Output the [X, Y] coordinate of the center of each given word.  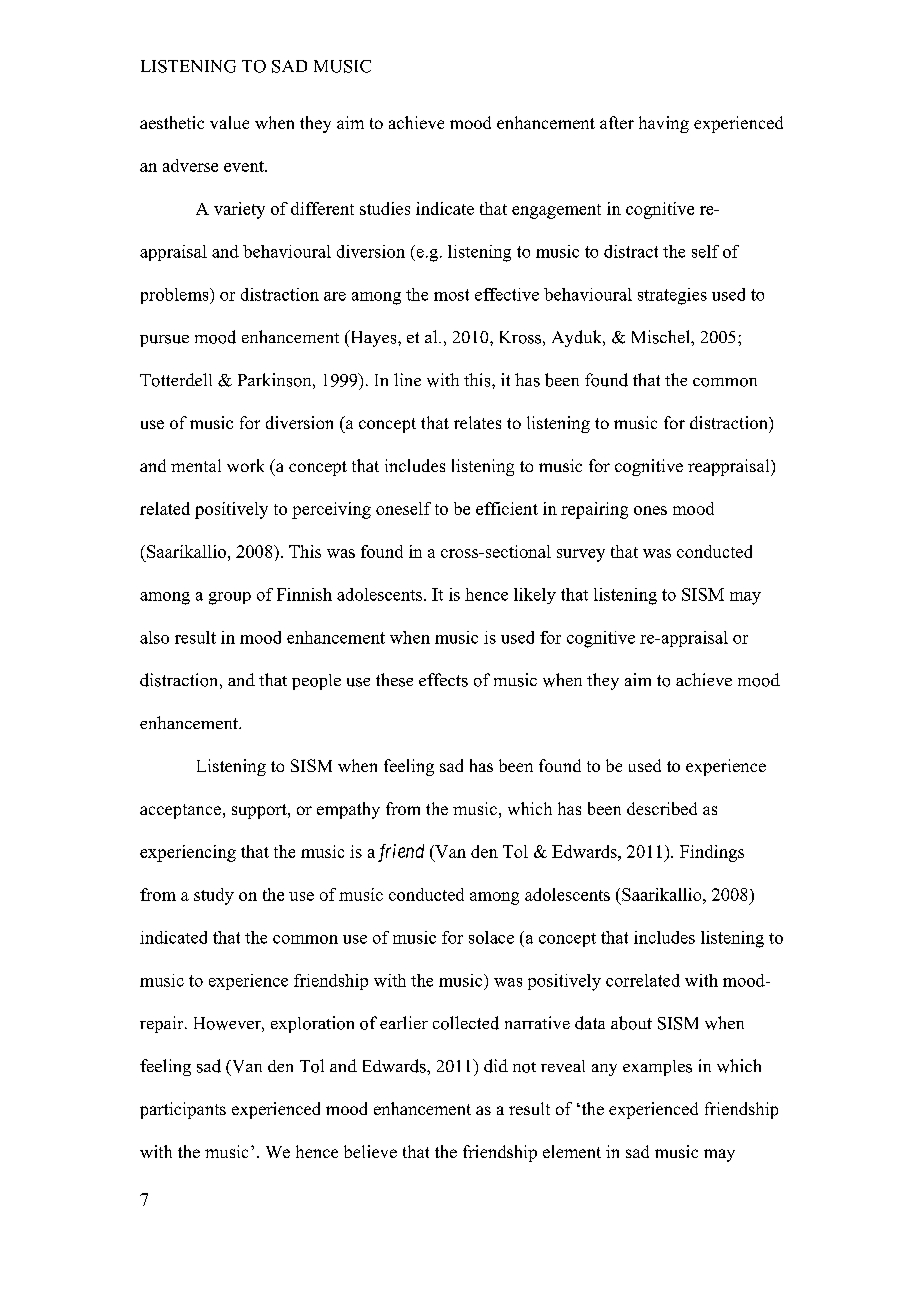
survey [581, 555]
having [664, 124]
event [245, 166]
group [230, 598]
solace [491, 937]
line [407, 379]
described [662, 808]
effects [443, 680]
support [260, 811]
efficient [507, 508]
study [214, 896]
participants [183, 1110]
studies [385, 208]
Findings [712, 853]
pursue [164, 341]
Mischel [662, 337]
